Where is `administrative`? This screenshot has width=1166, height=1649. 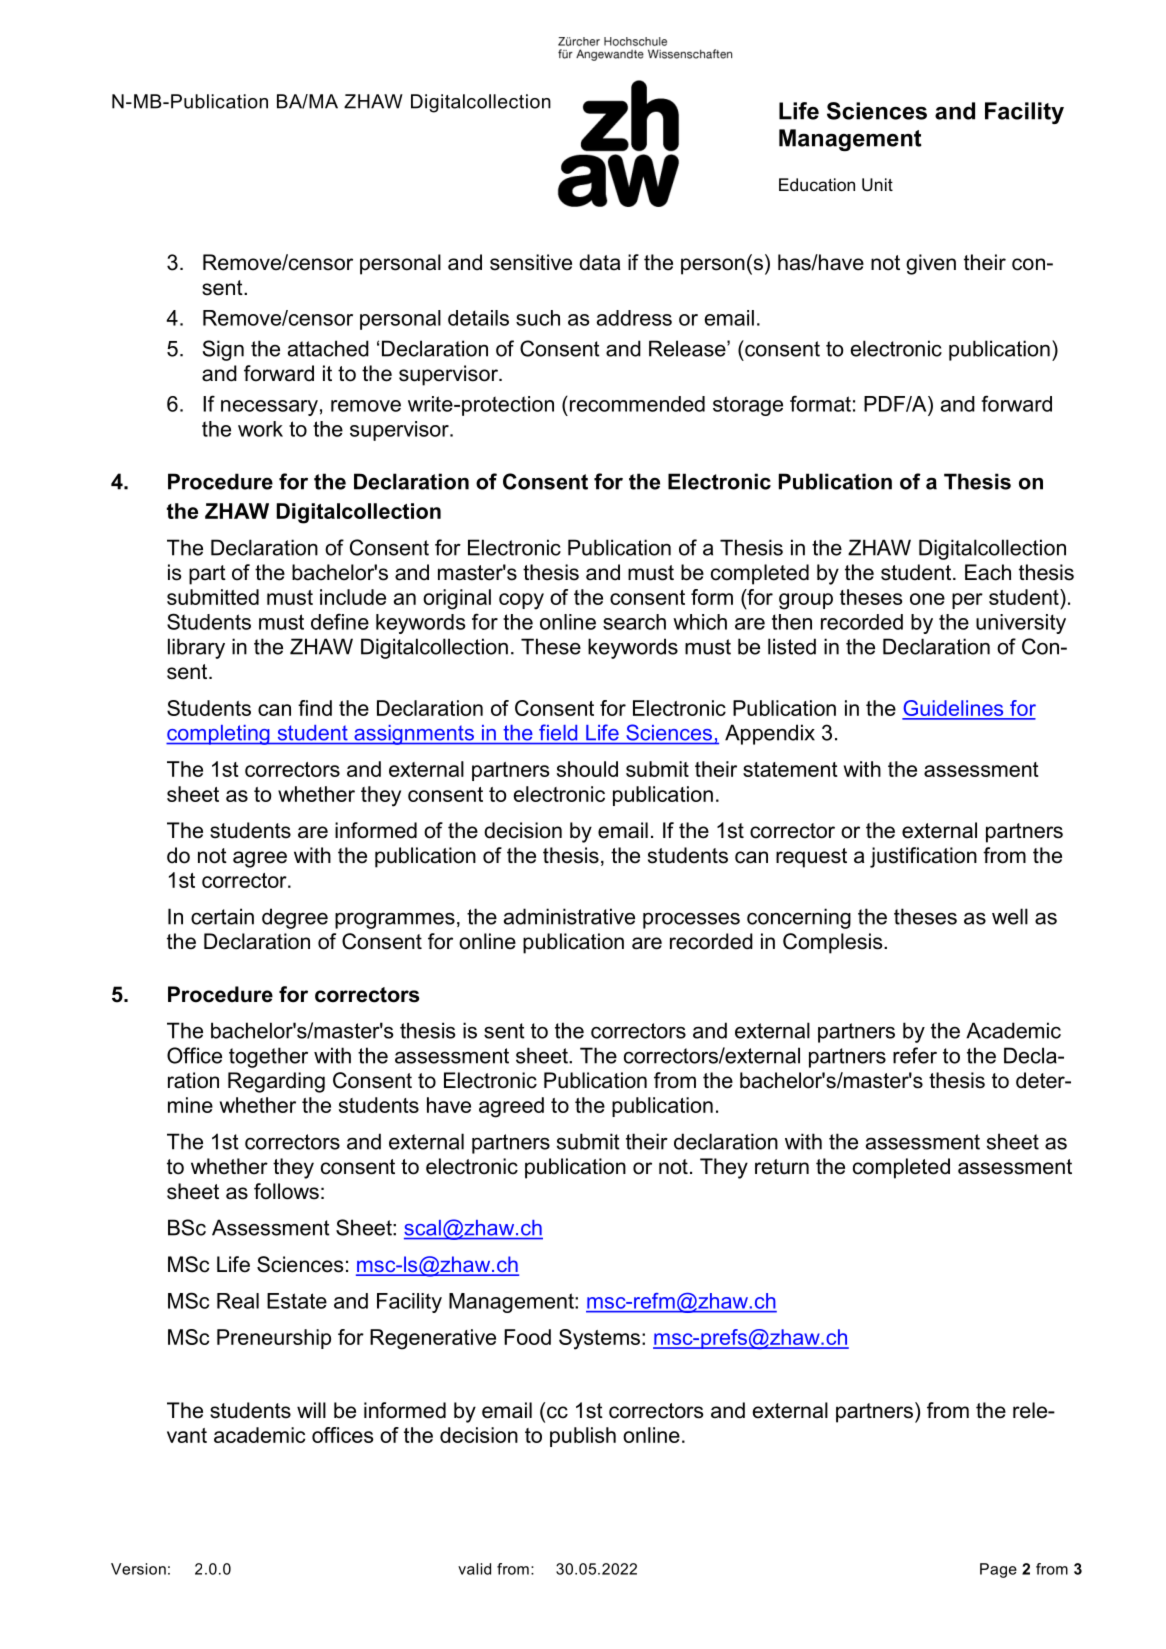 administrative is located at coordinates (569, 916).
